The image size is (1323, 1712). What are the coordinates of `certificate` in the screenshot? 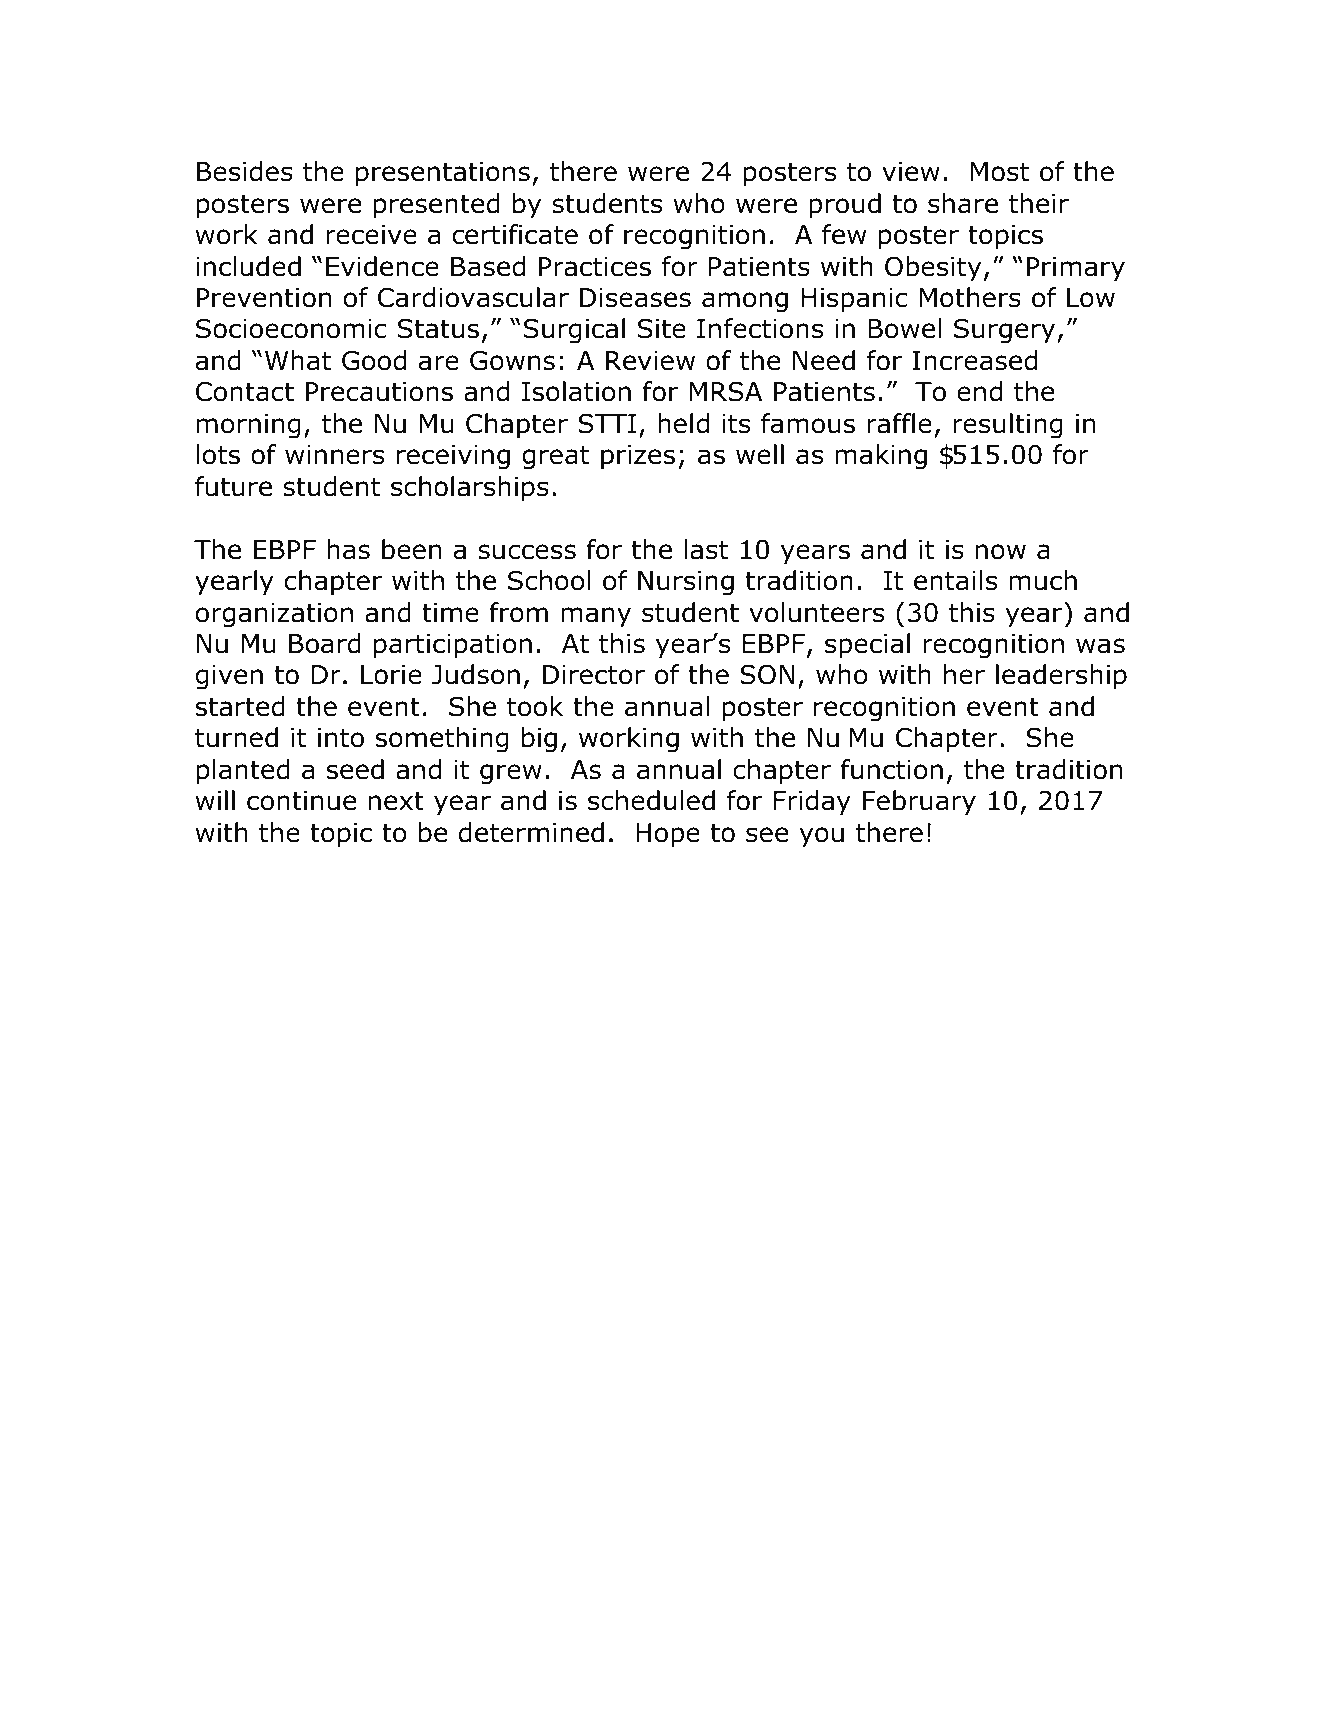 It's located at (515, 234).
